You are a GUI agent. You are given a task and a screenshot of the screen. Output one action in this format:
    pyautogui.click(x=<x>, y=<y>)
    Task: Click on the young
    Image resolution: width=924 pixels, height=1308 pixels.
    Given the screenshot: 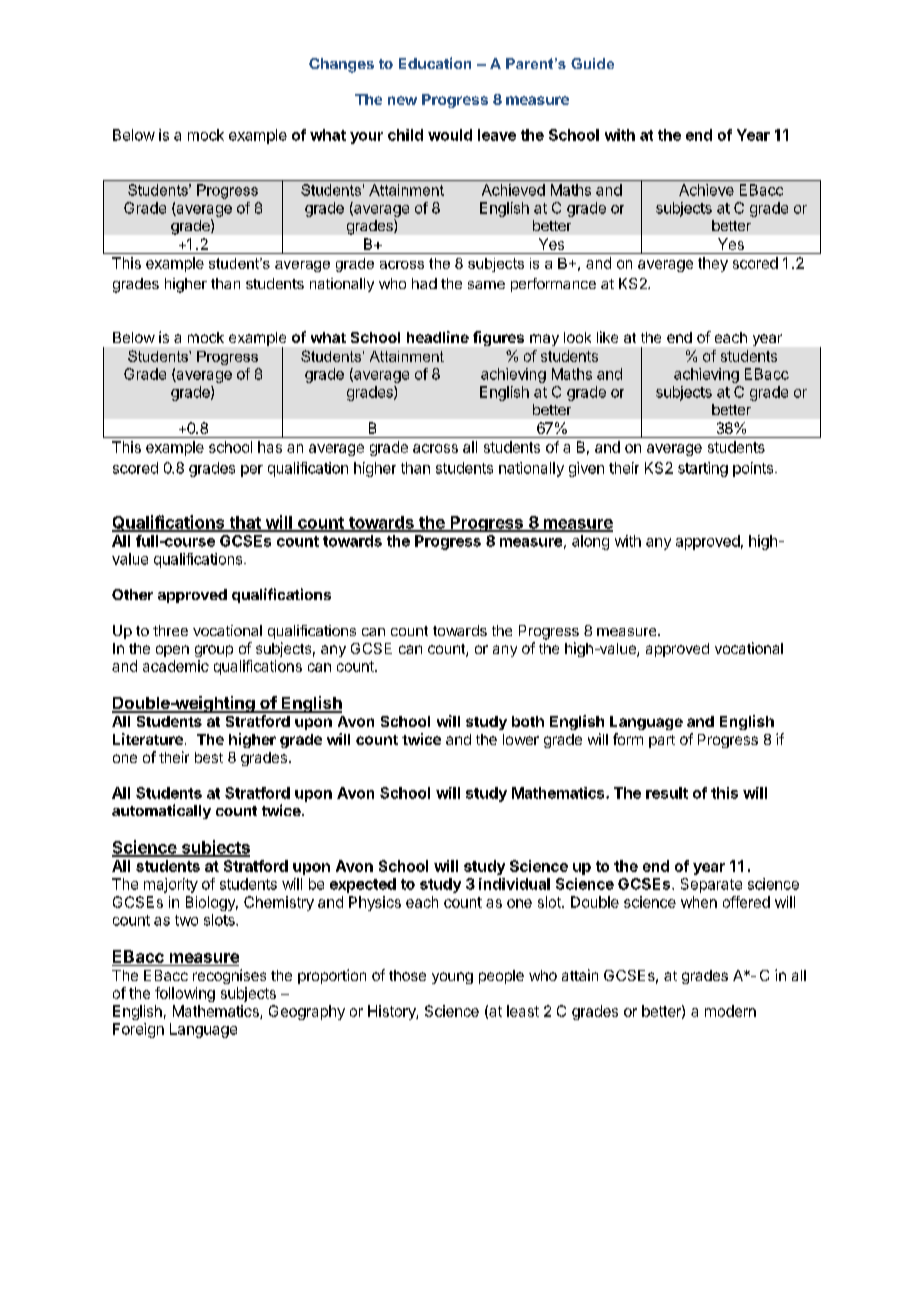 What is the action you would take?
    pyautogui.click(x=452, y=978)
